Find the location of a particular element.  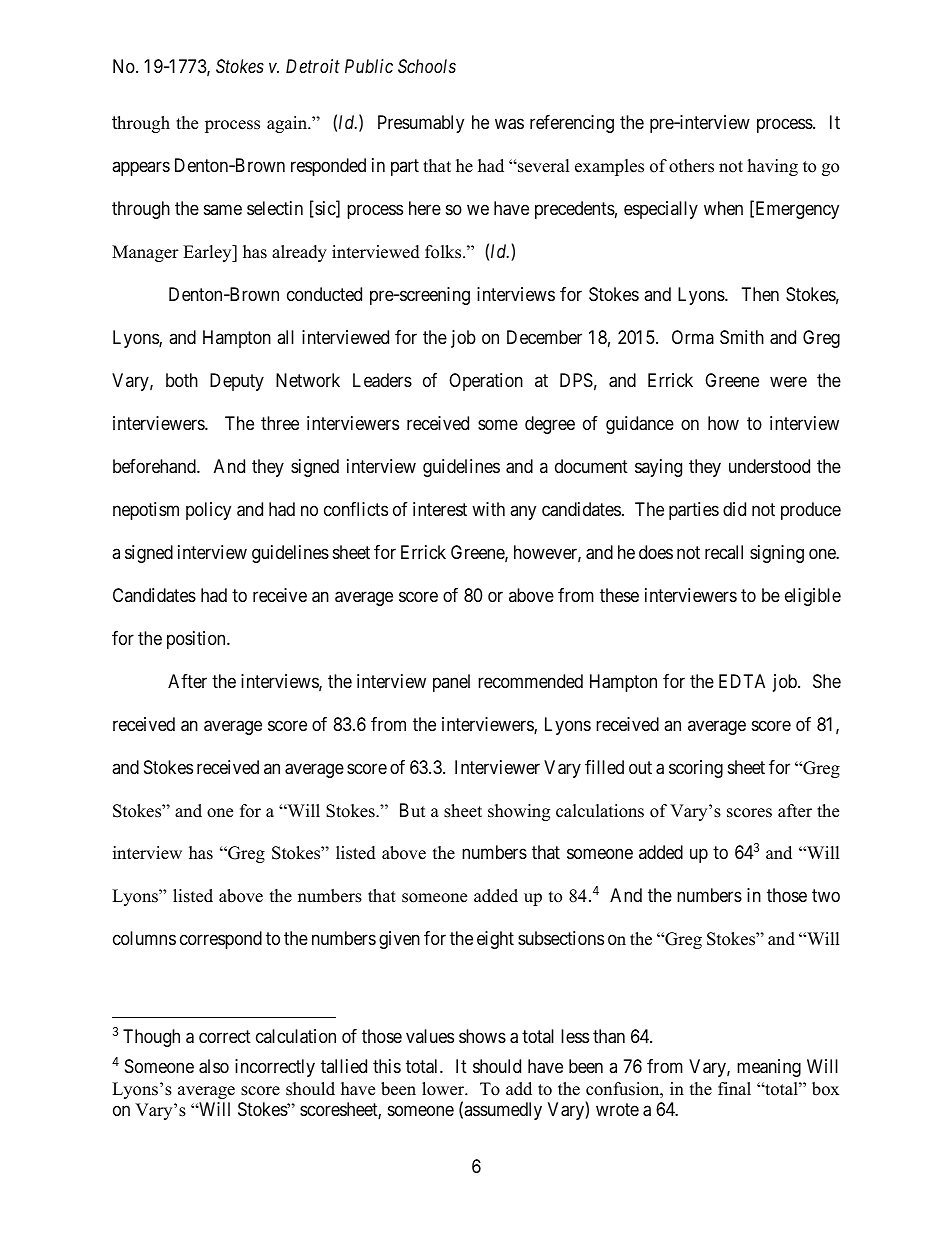

again is located at coordinates (288, 124).
